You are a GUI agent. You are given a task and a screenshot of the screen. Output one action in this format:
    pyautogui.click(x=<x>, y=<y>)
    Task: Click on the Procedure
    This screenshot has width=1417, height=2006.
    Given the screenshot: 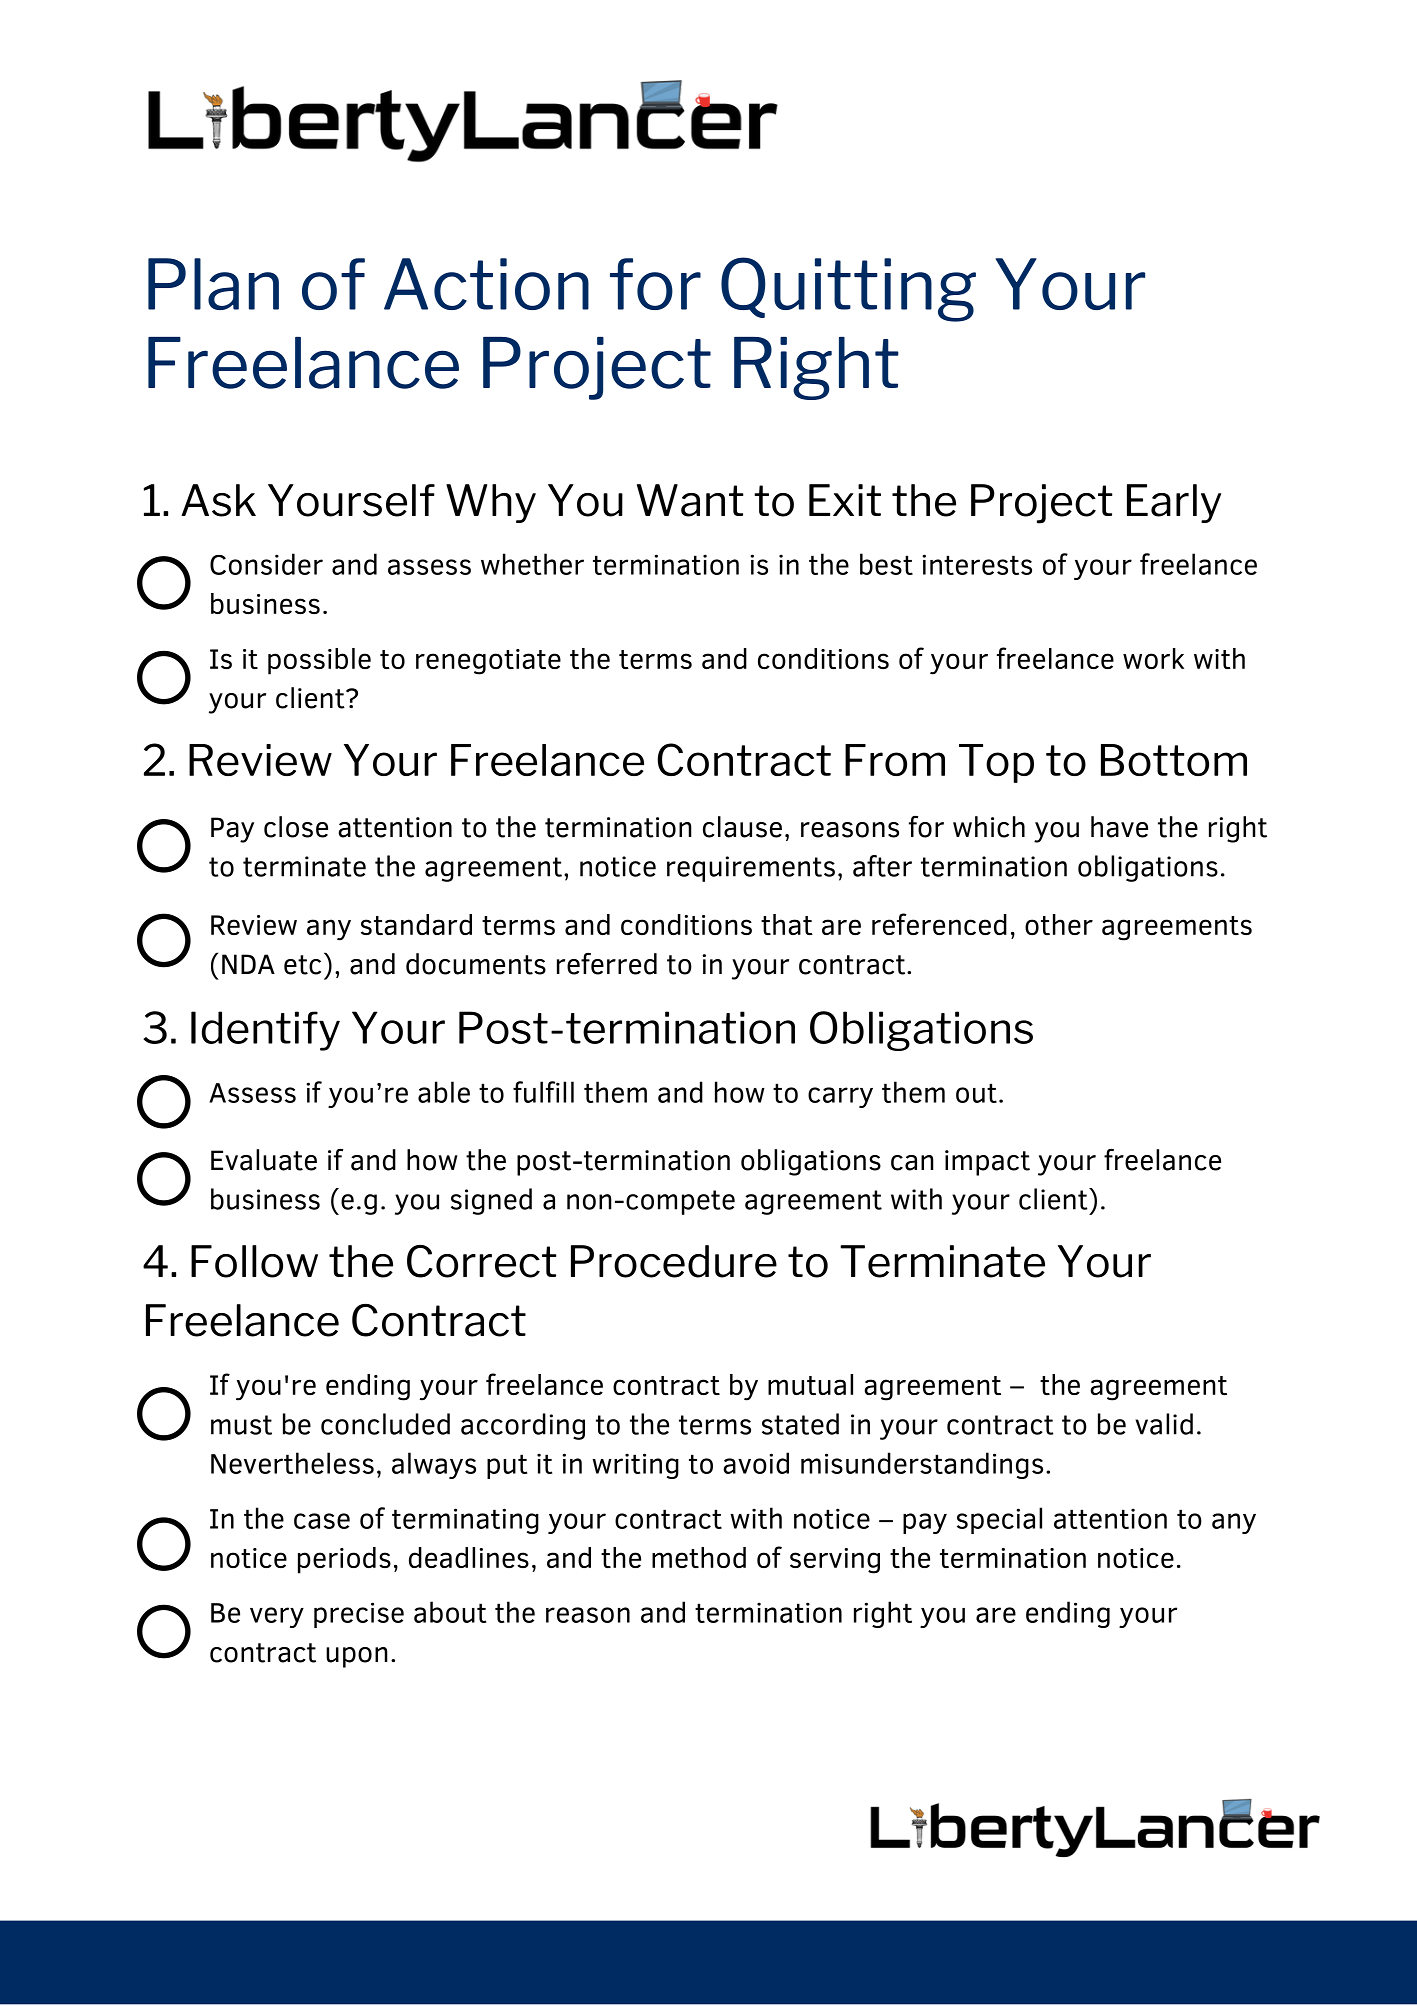 What is the action you would take?
    pyautogui.click(x=674, y=1261)
